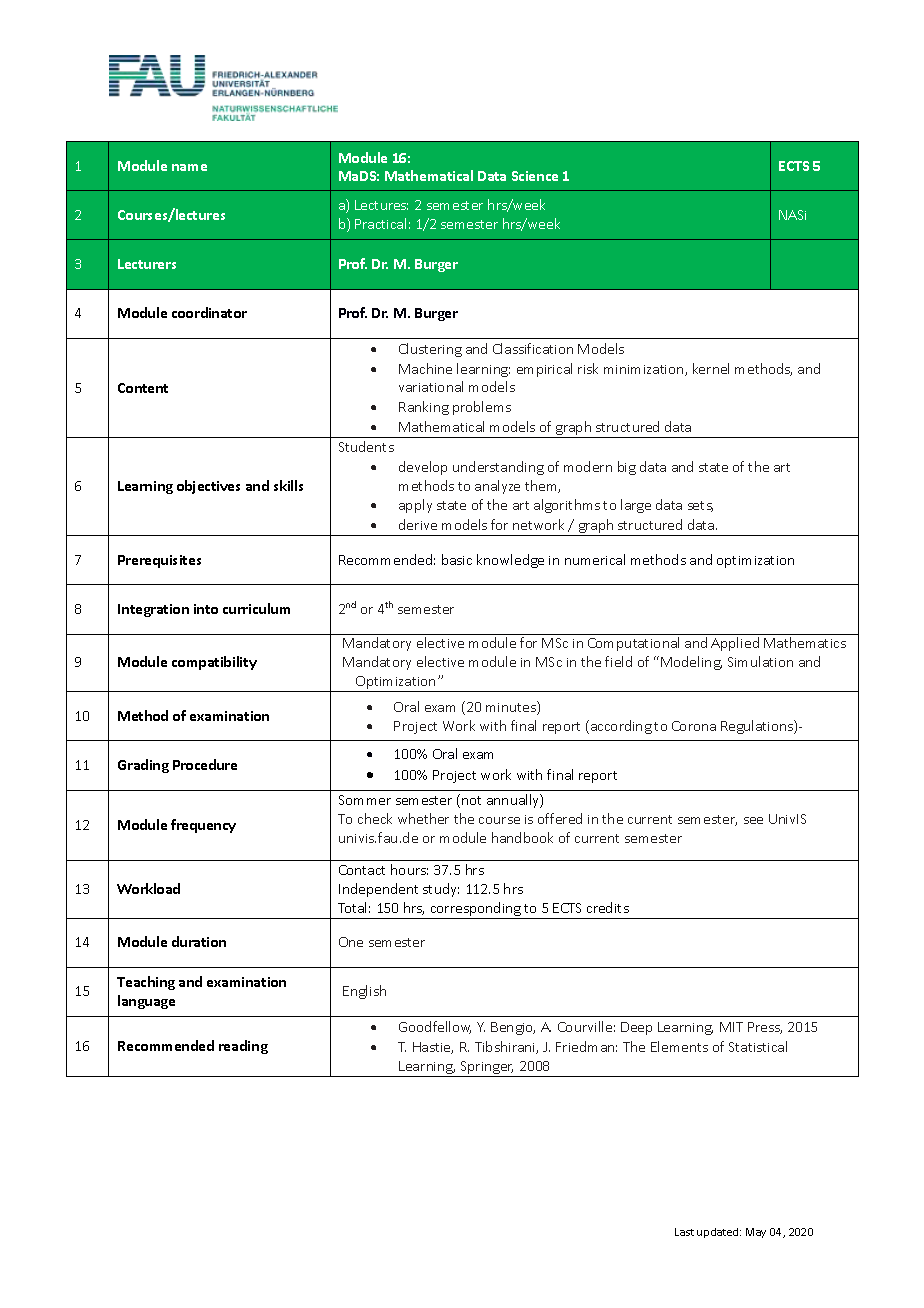  What do you see at coordinates (627, 468) in the document?
I see `big` at bounding box center [627, 468].
